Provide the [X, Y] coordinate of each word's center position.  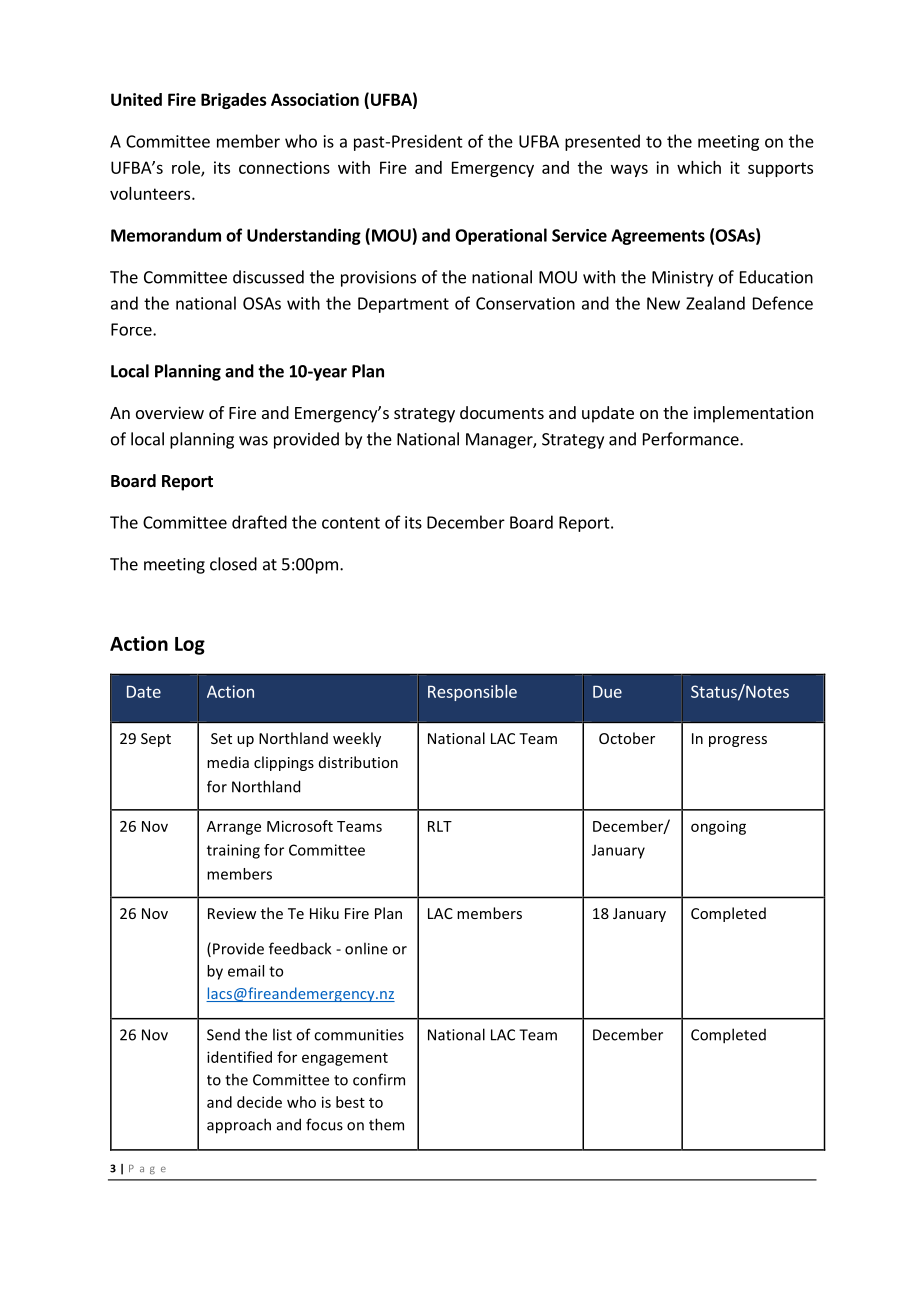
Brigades [234, 101]
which [699, 167]
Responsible [472, 693]
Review [232, 913]
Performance [692, 439]
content [351, 523]
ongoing [718, 827]
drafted [259, 522]
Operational [501, 236]
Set [221, 738]
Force [132, 329]
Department [403, 305]
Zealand [715, 303]
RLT [440, 826]
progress [738, 741]
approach [239, 1126]
